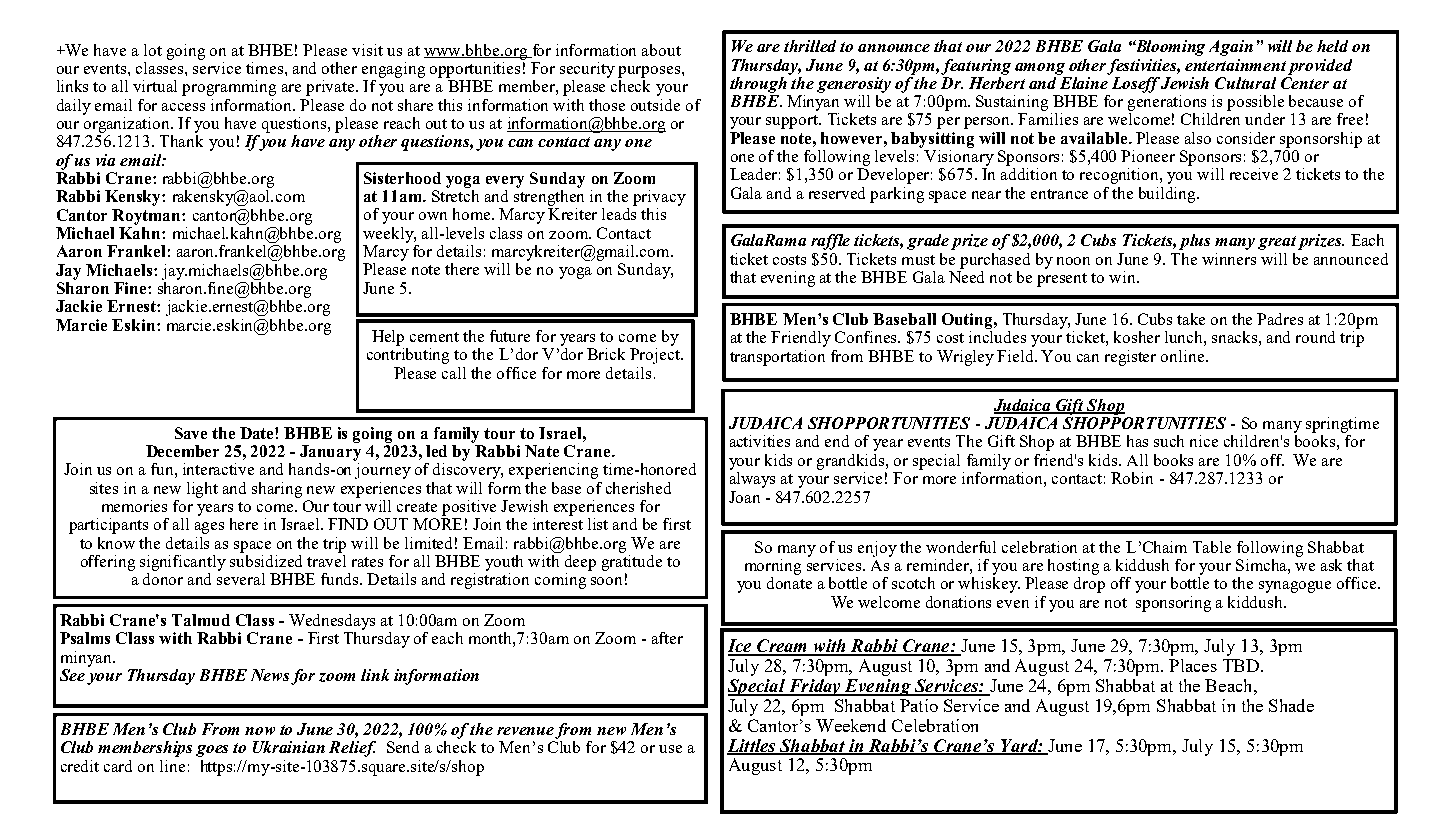 This screenshot has height=832, width=1456. I want to click on take, so click(1191, 319).
